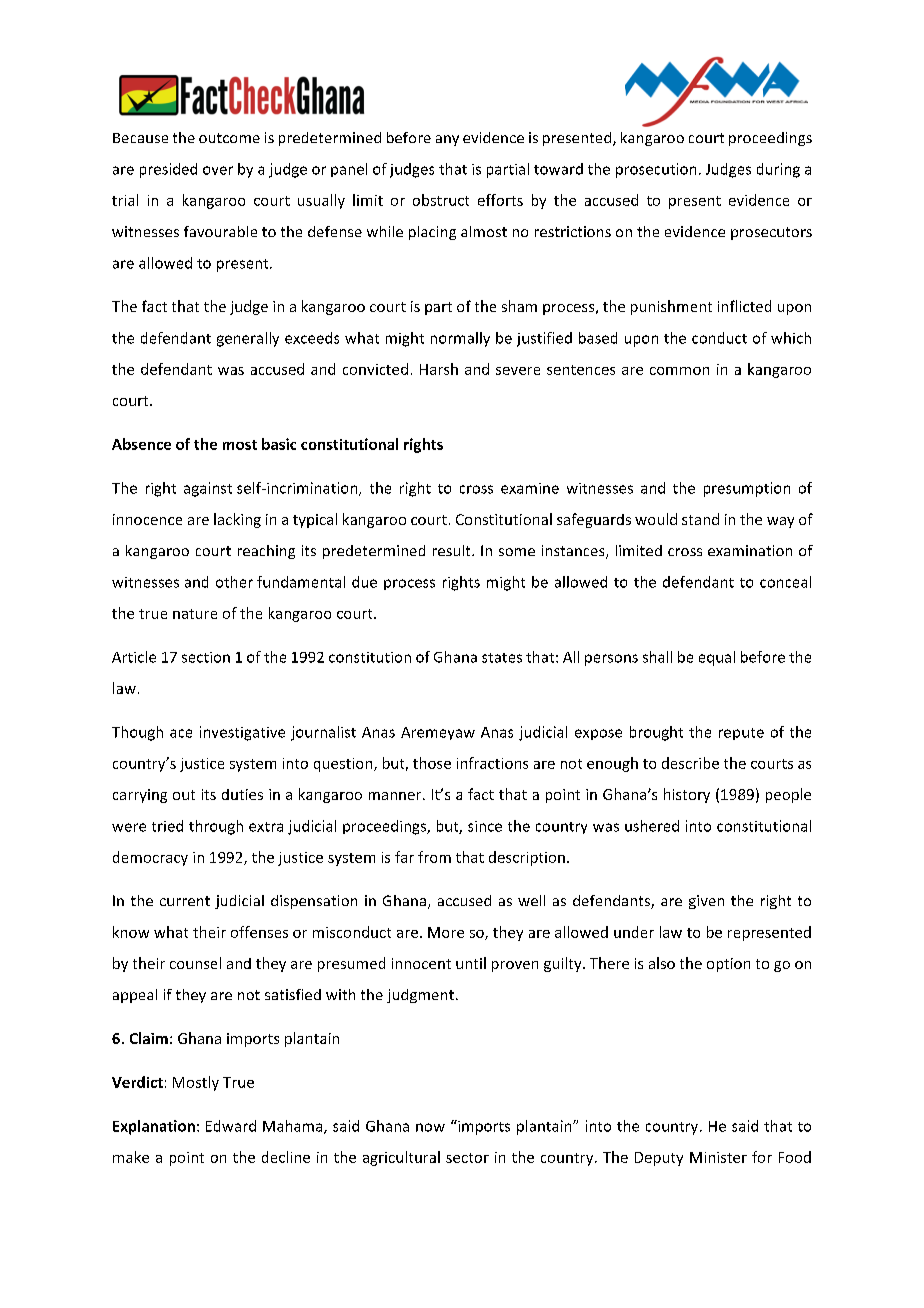 The height and width of the screenshot is (1308, 924). Describe the element at coordinates (216, 827) in the screenshot. I see `through` at that location.
